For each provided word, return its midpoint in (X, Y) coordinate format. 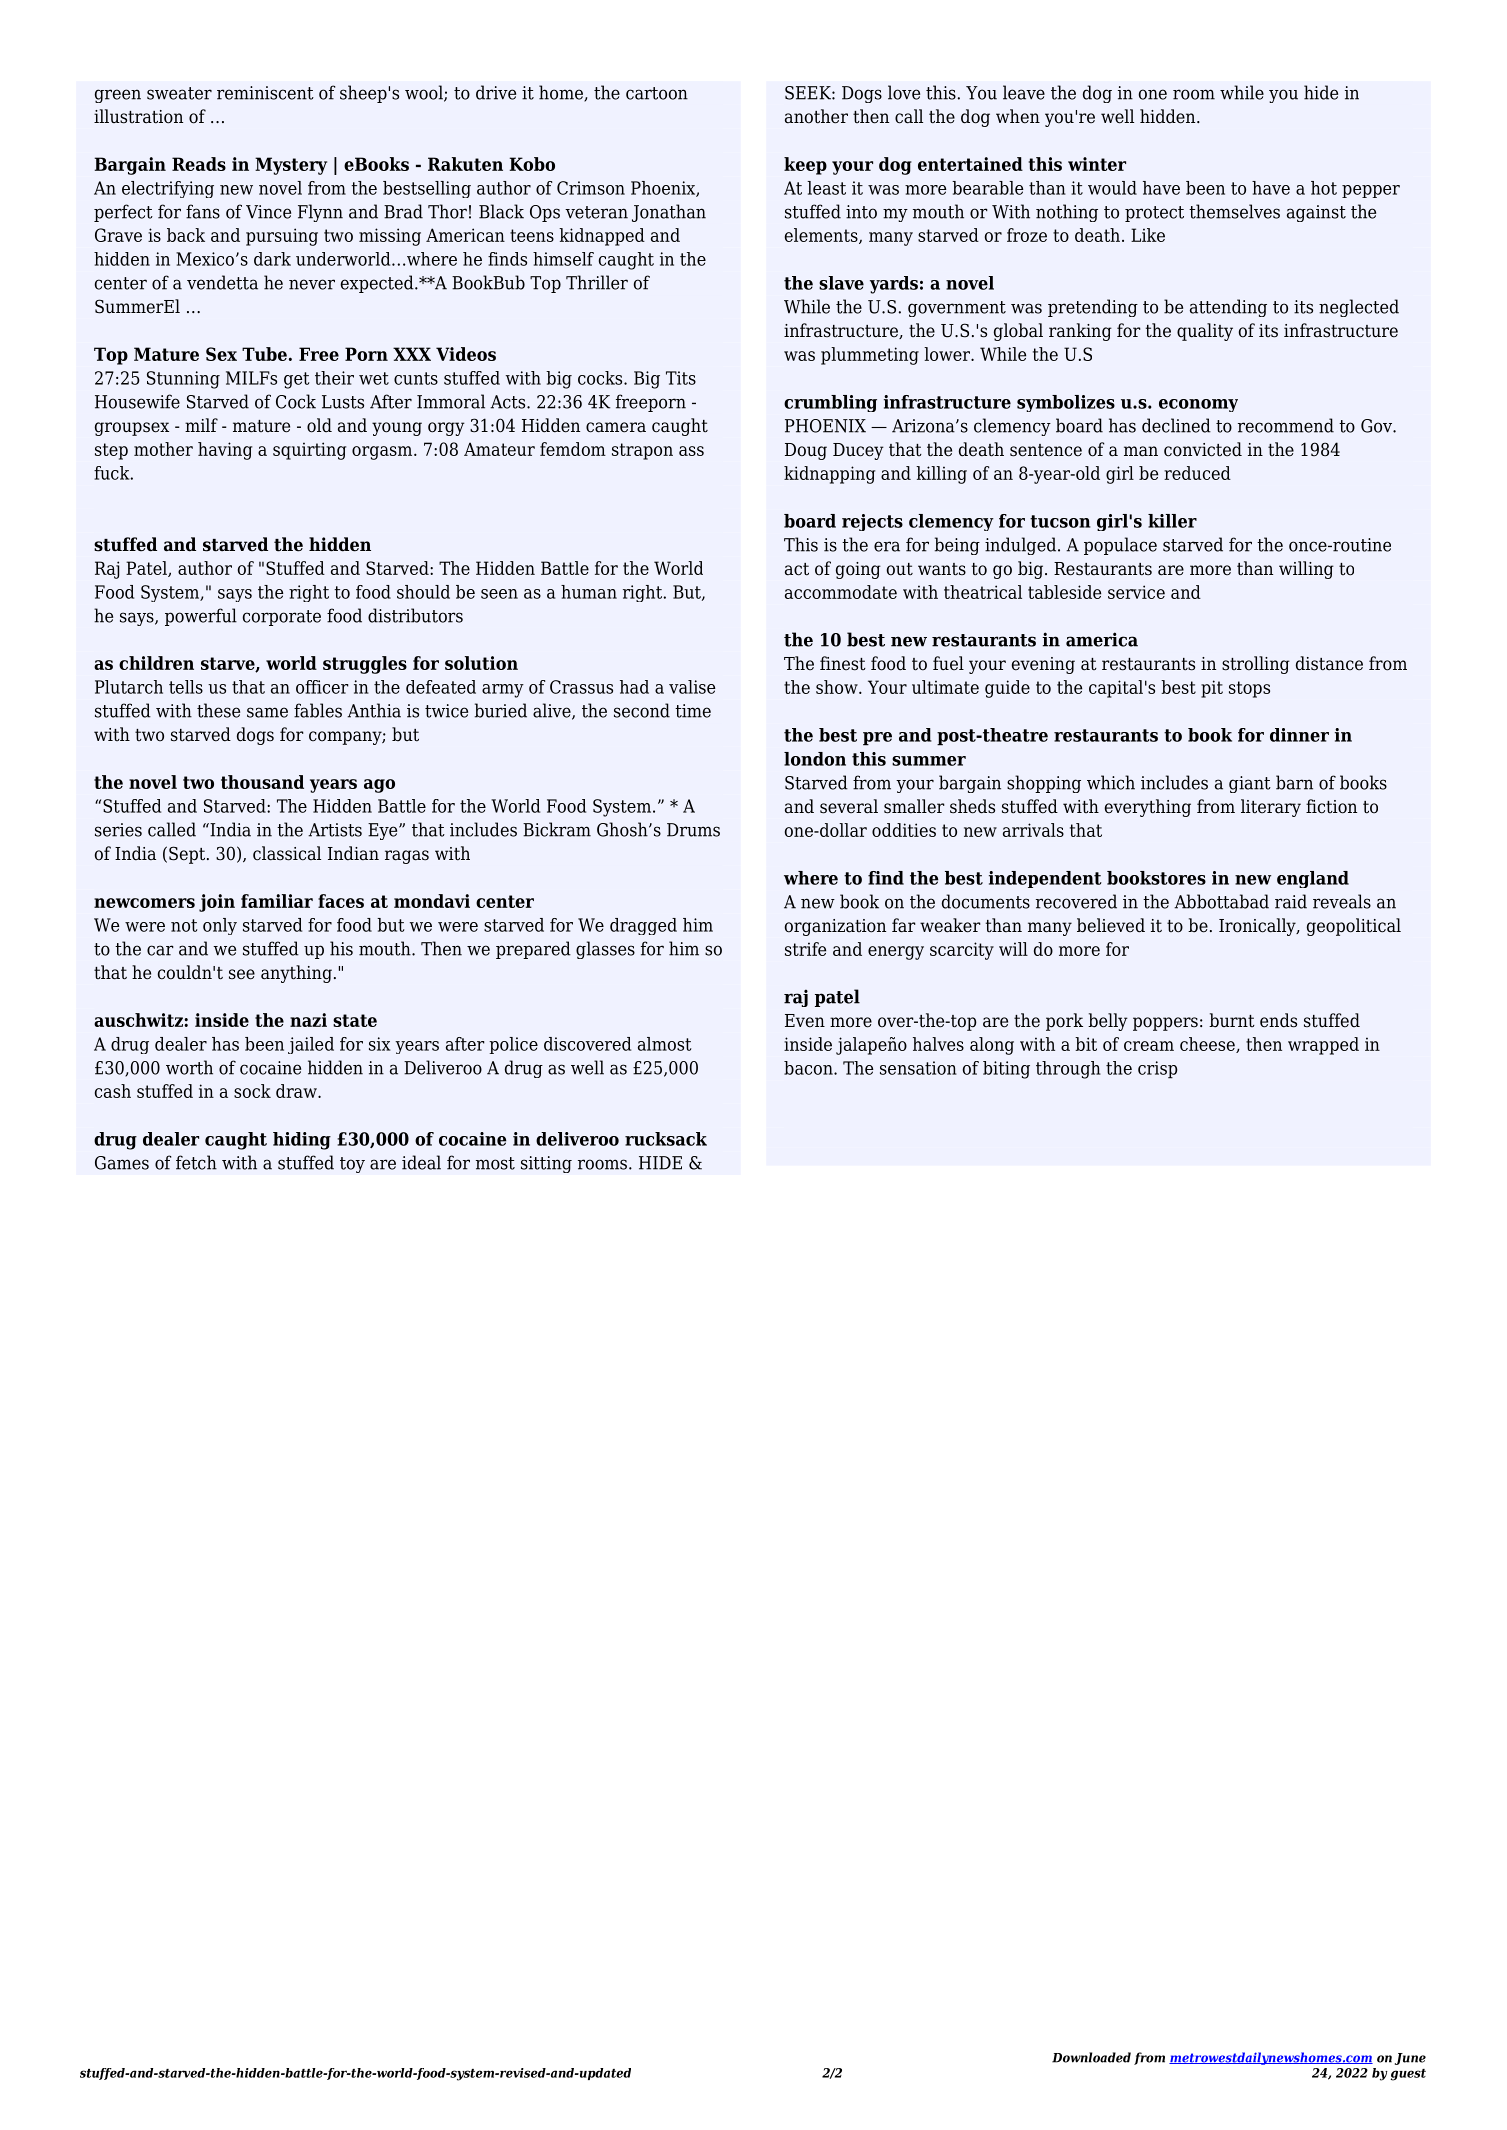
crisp (1158, 1070)
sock (252, 1091)
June (1410, 2059)
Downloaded (1091, 2057)
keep (805, 166)
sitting (546, 1164)
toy (352, 1165)
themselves (1234, 211)
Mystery (291, 166)
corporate (282, 618)
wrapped (1323, 1046)
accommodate (841, 592)
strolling (1256, 665)
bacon (809, 1068)
